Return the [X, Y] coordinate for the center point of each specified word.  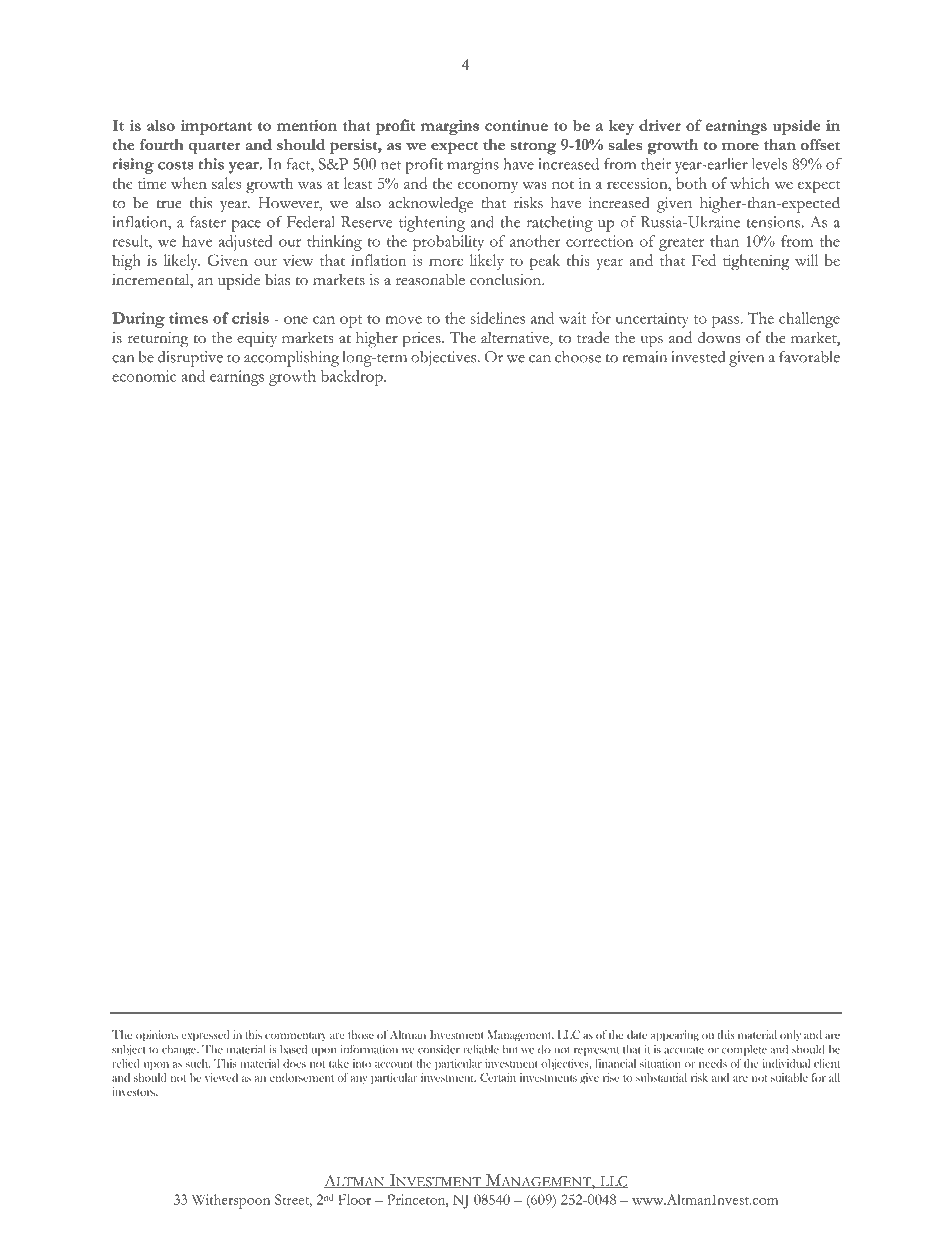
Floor [354, 1199]
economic [144, 376]
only [790, 1035]
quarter [214, 148]
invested [698, 357]
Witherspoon [231, 1201]
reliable [481, 1049]
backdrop [353, 378]
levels [769, 164]
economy [488, 187]
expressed [206, 1036]
